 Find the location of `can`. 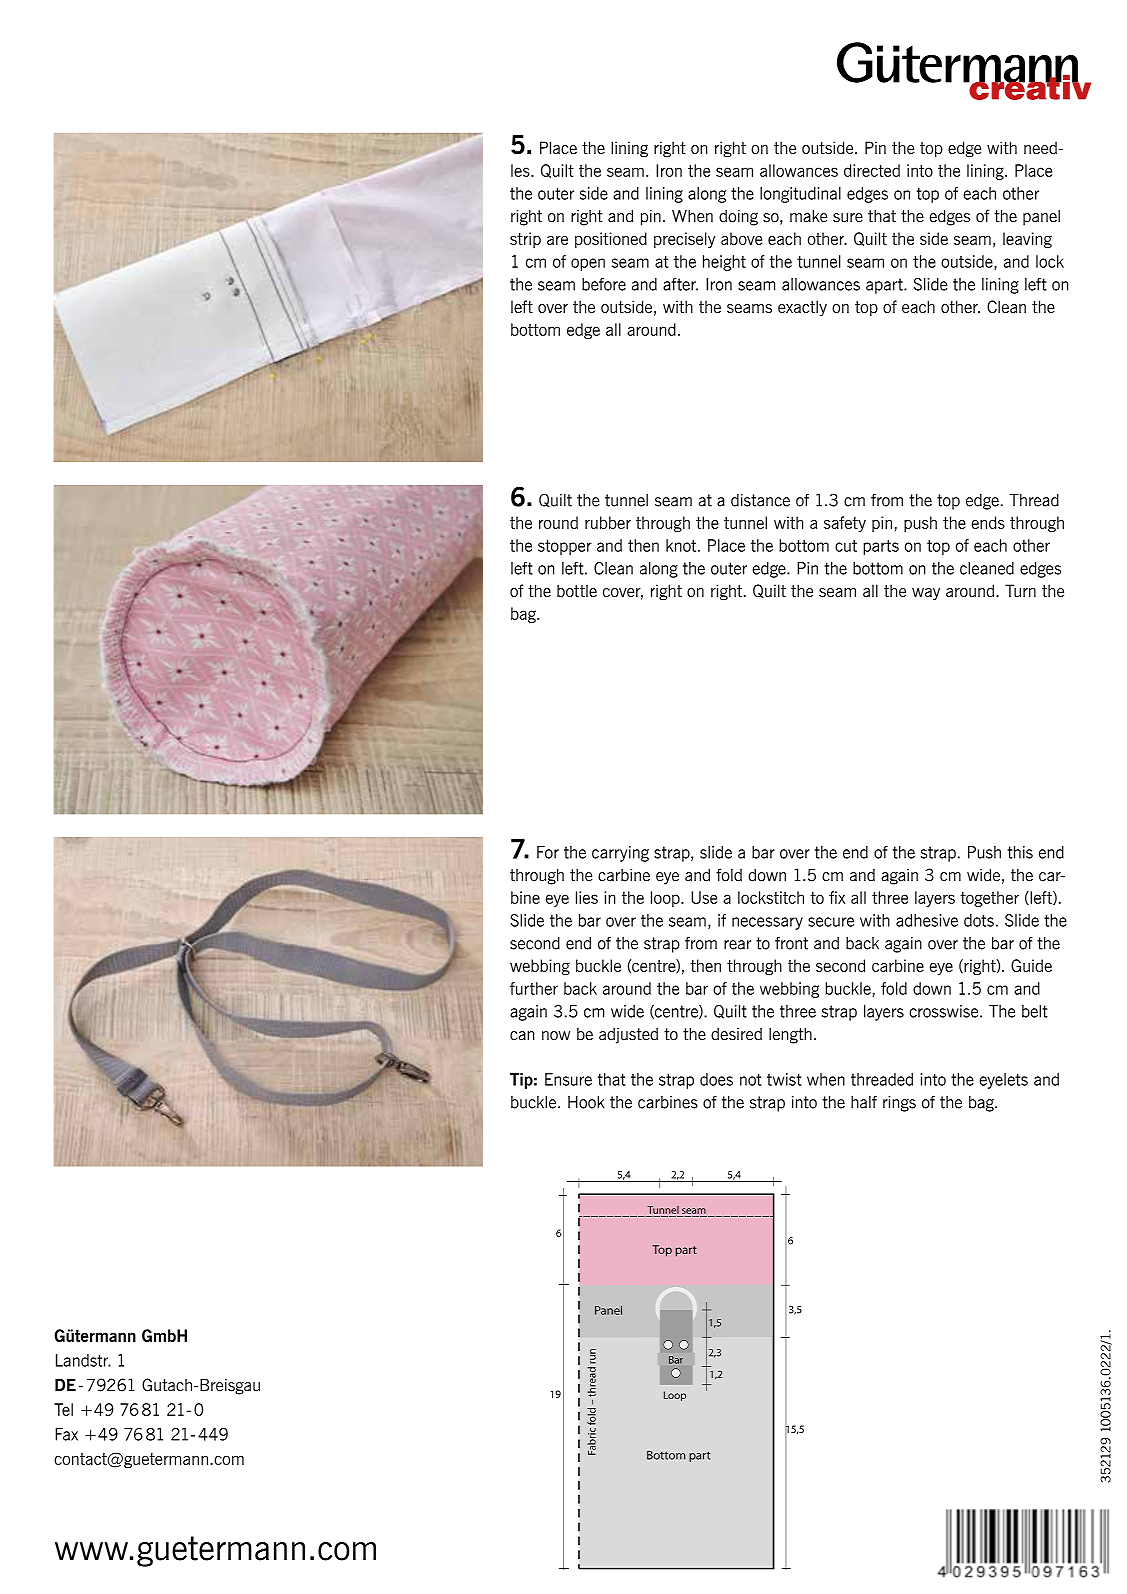

can is located at coordinates (522, 1036).
